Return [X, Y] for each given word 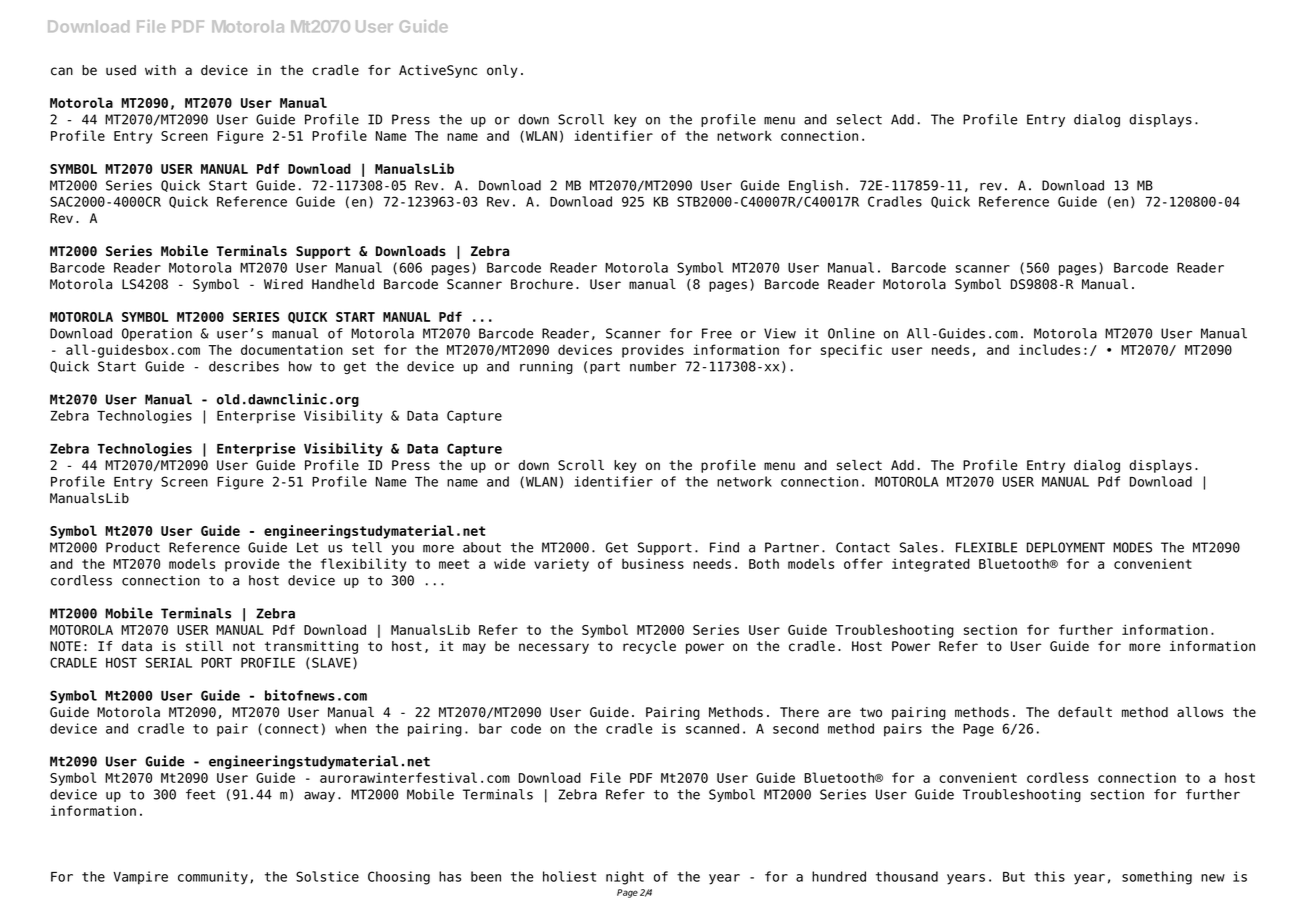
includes [1049, 349]
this [1049, 876]
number [653, 366]
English [816, 186]
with [160, 70]
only [502, 71]
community [213, 878]
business [653, 563]
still [204, 646]
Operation [157, 334]
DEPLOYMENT [1066, 547]
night [625, 878]
